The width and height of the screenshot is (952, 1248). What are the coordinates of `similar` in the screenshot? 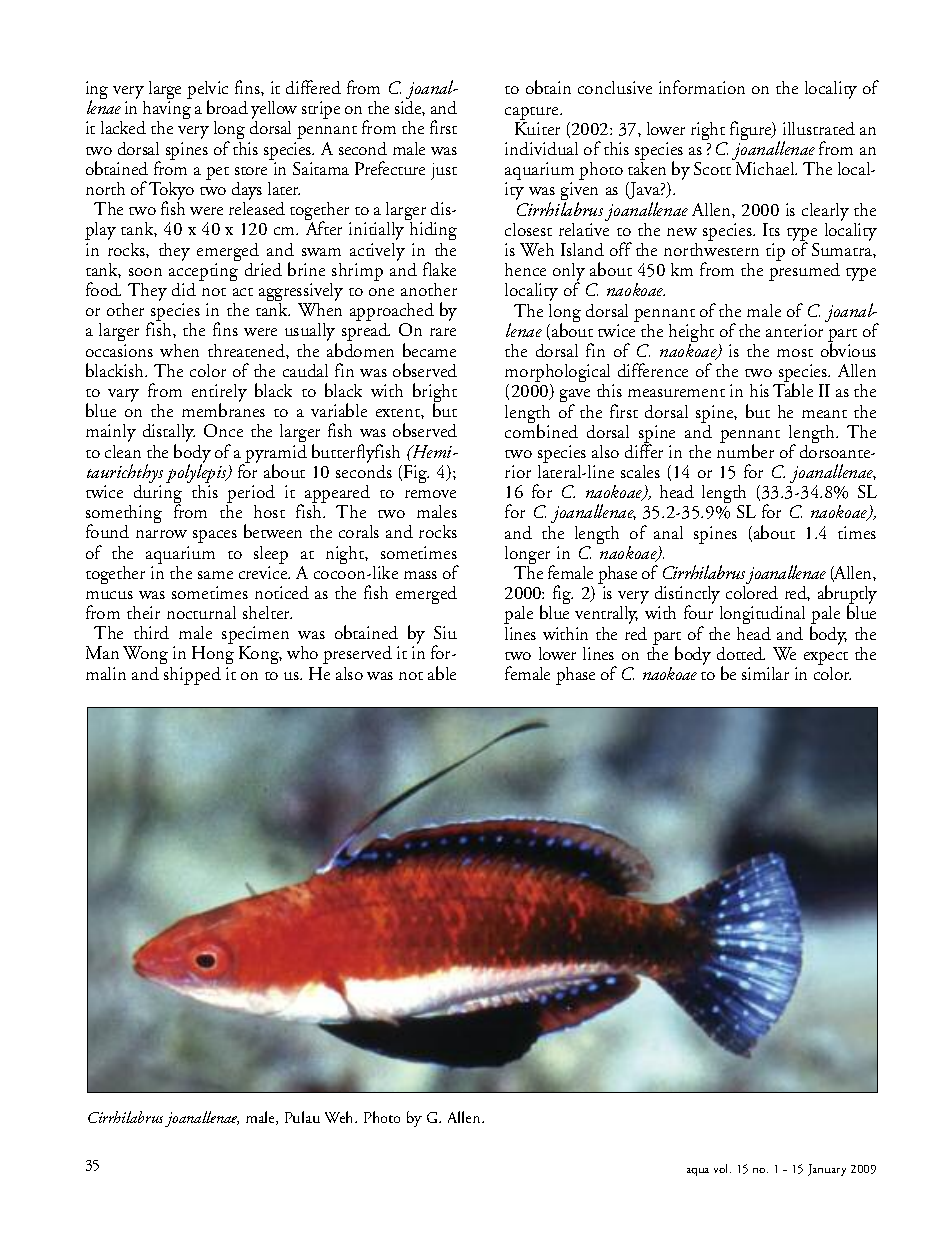 It's located at (765, 673).
